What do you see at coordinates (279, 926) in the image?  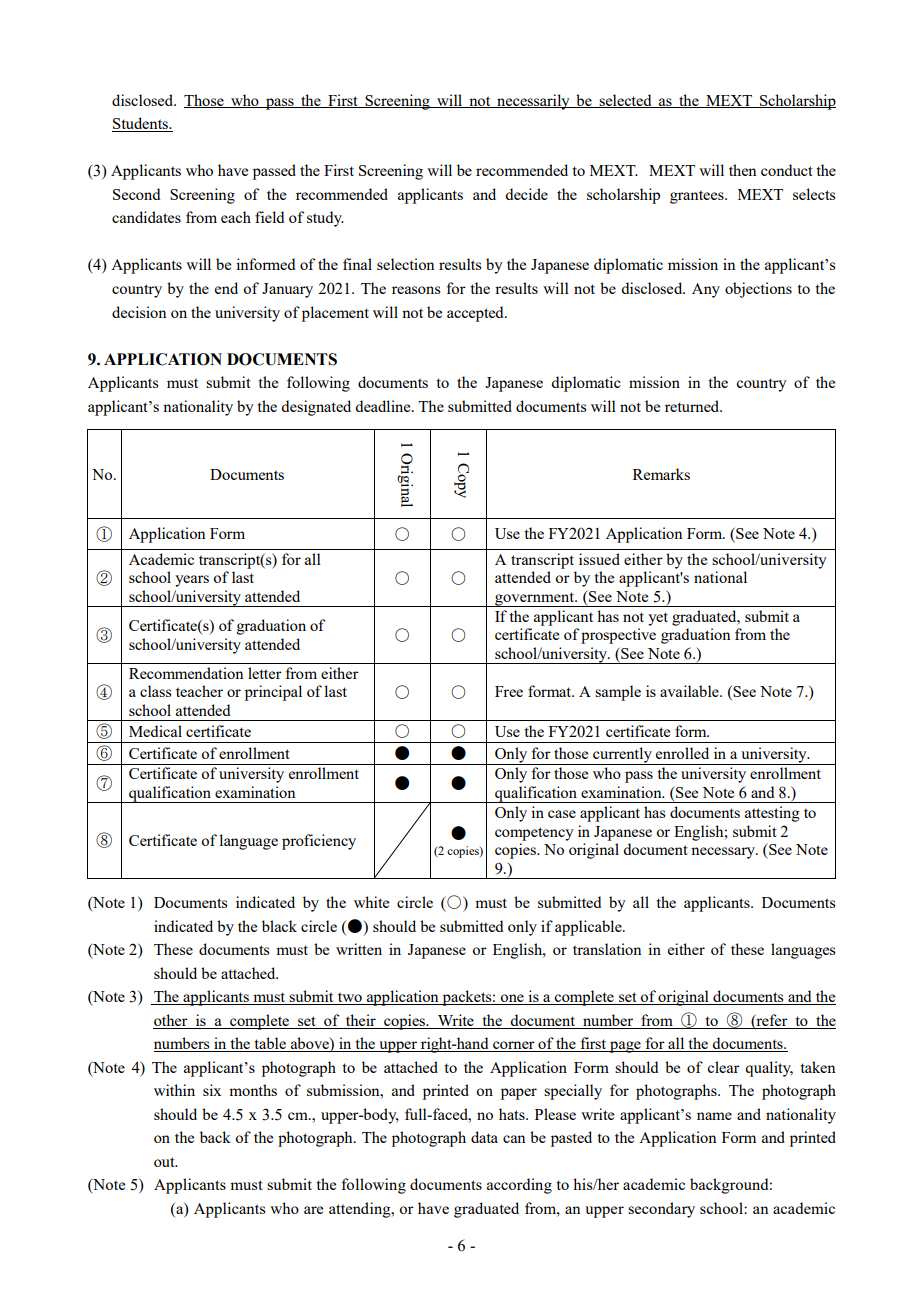 I see `black` at bounding box center [279, 926].
